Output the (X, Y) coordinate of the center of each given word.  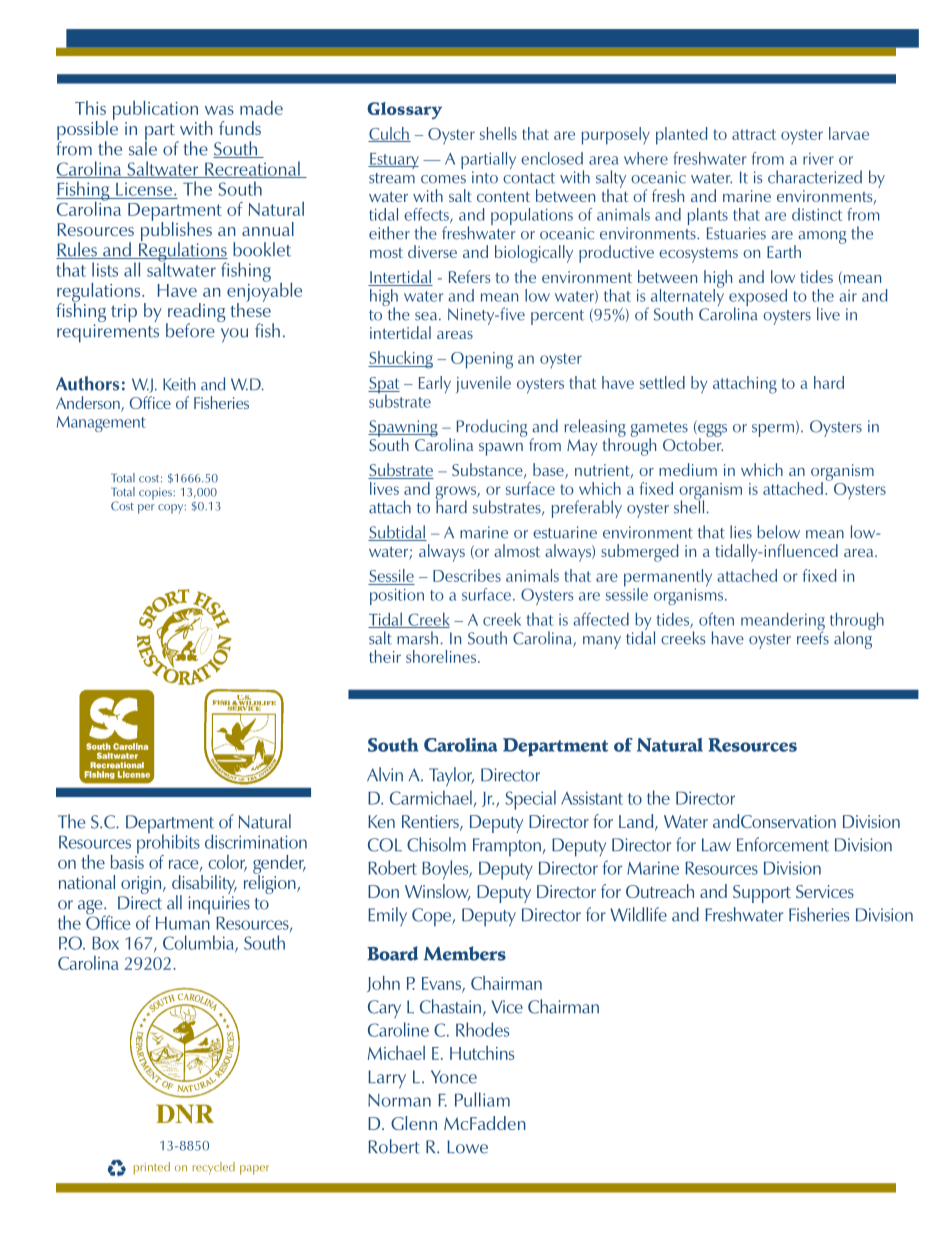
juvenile (483, 384)
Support (762, 894)
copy (172, 509)
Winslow (437, 892)
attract (754, 134)
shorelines (441, 656)
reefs (813, 637)
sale (143, 147)
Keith (179, 384)
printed (152, 1168)
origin (141, 886)
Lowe (467, 1147)
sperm (773, 430)
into (485, 177)
